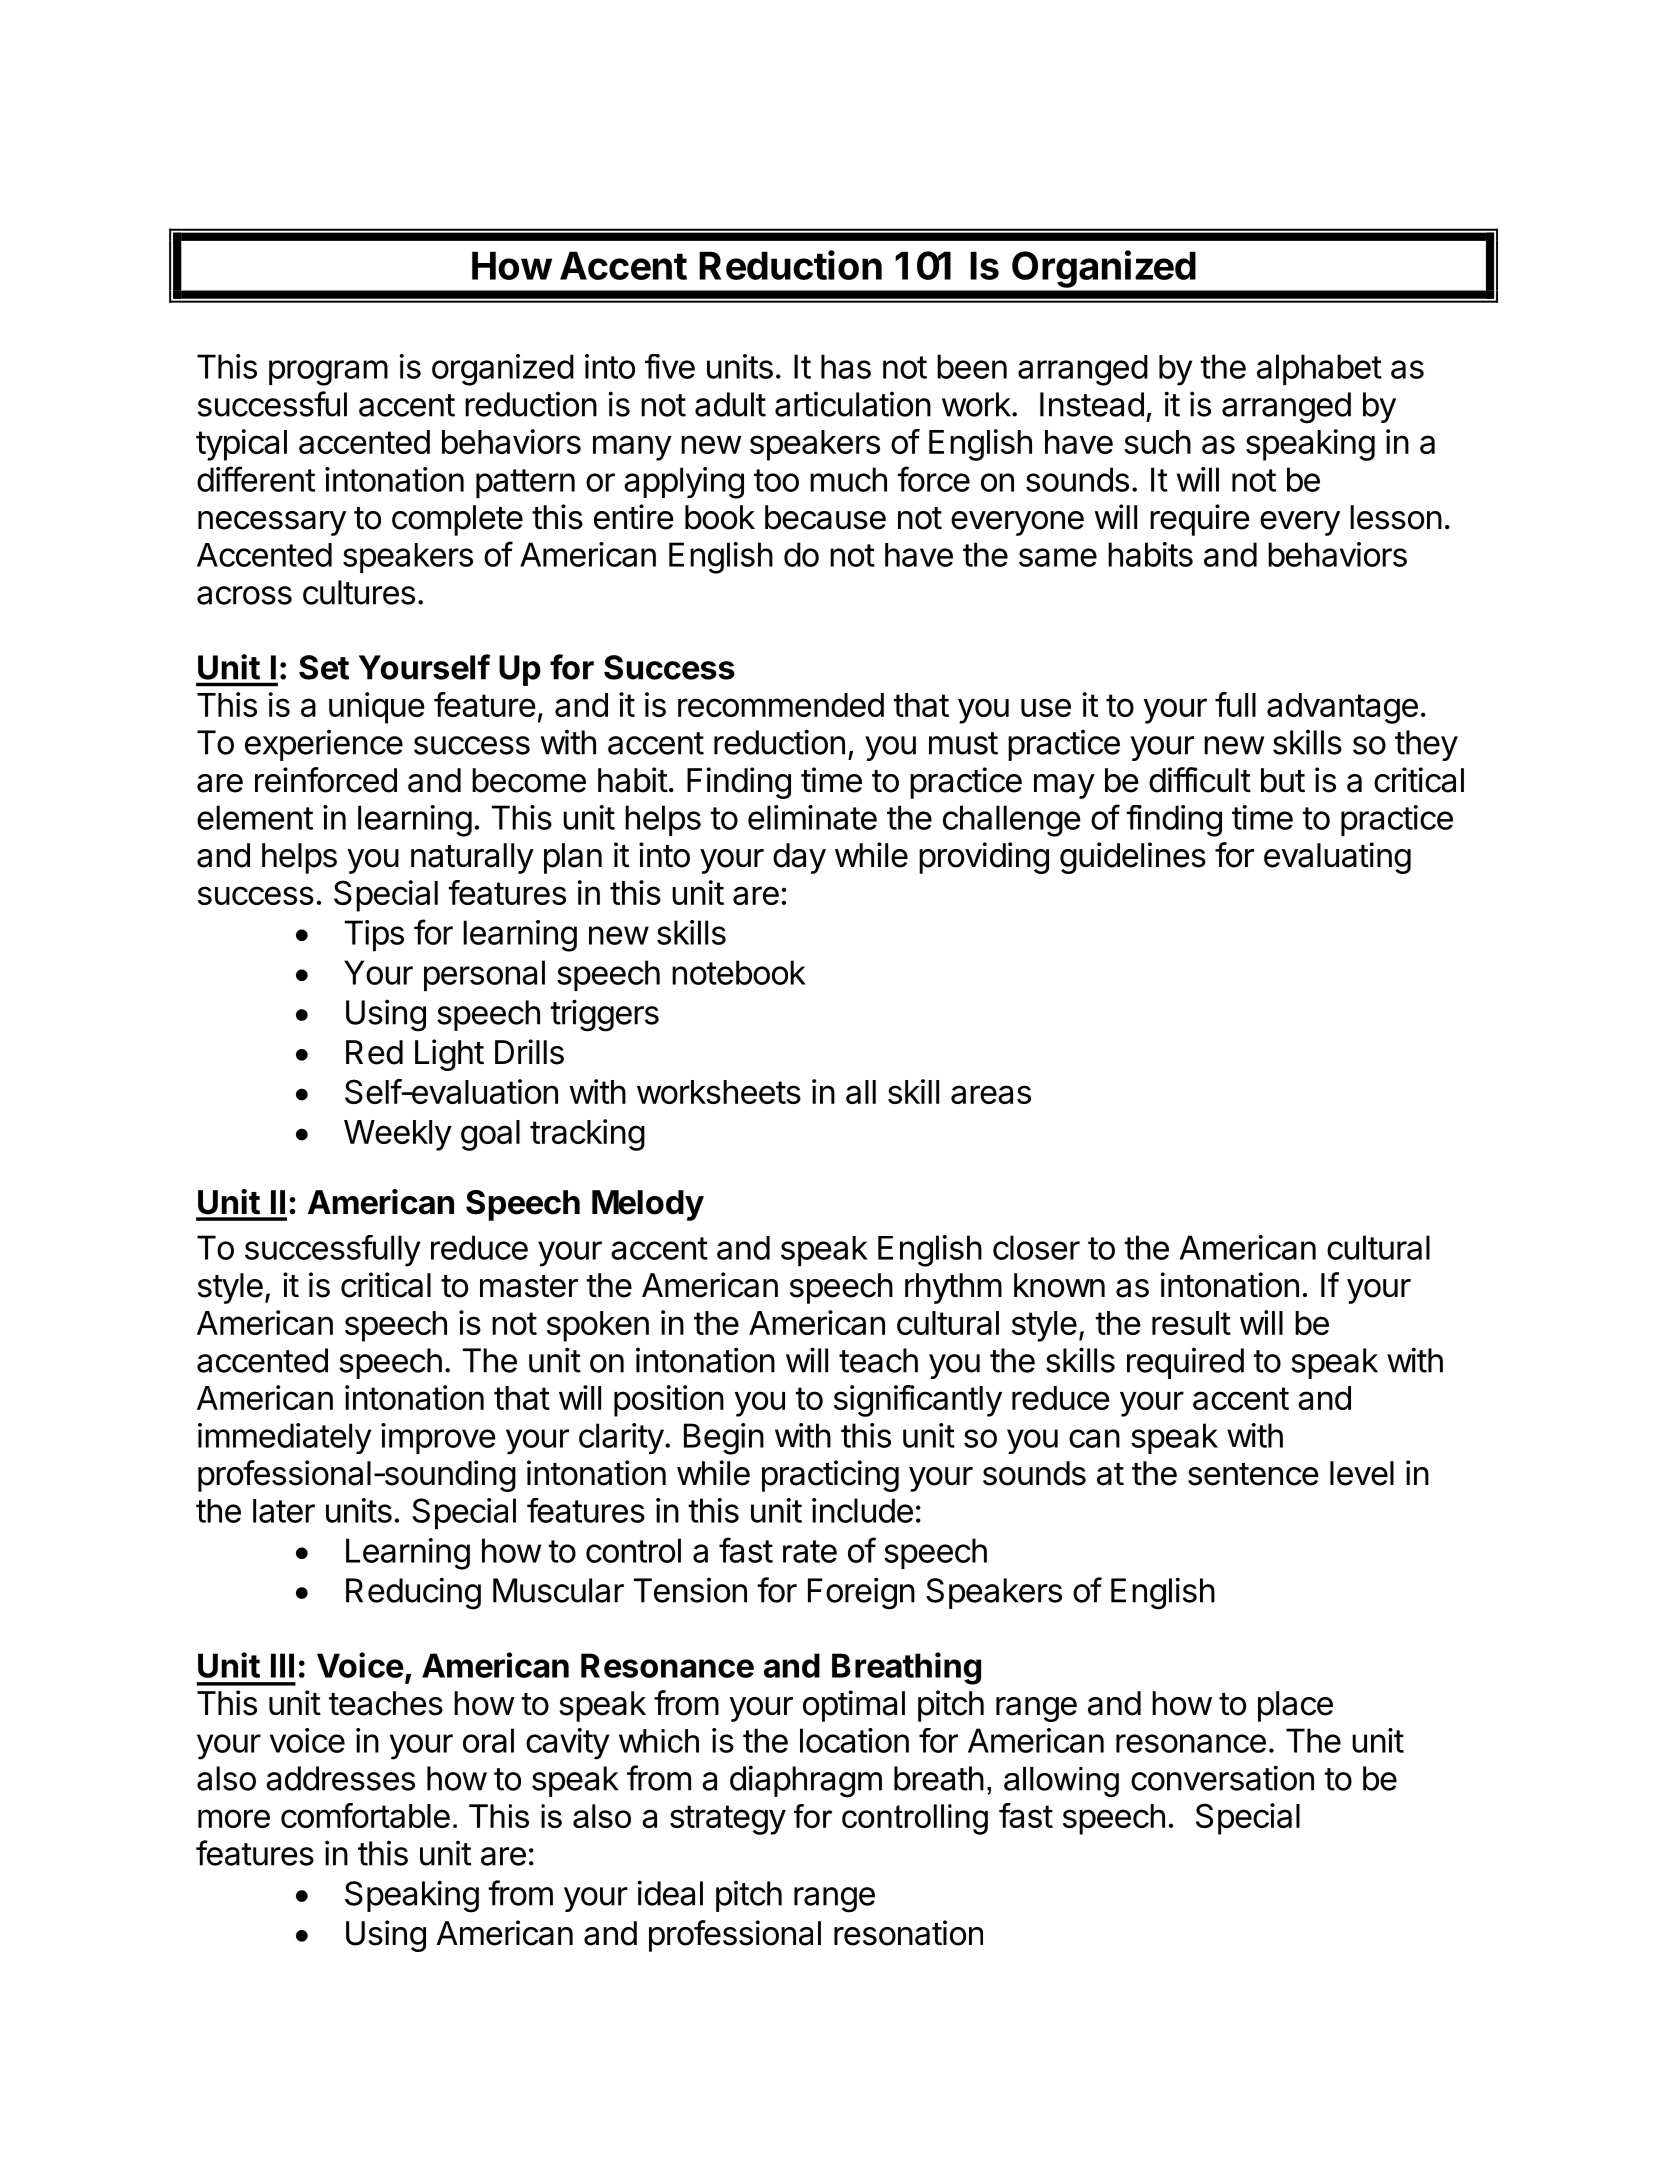  I want to click on comfortable, so click(365, 1815).
